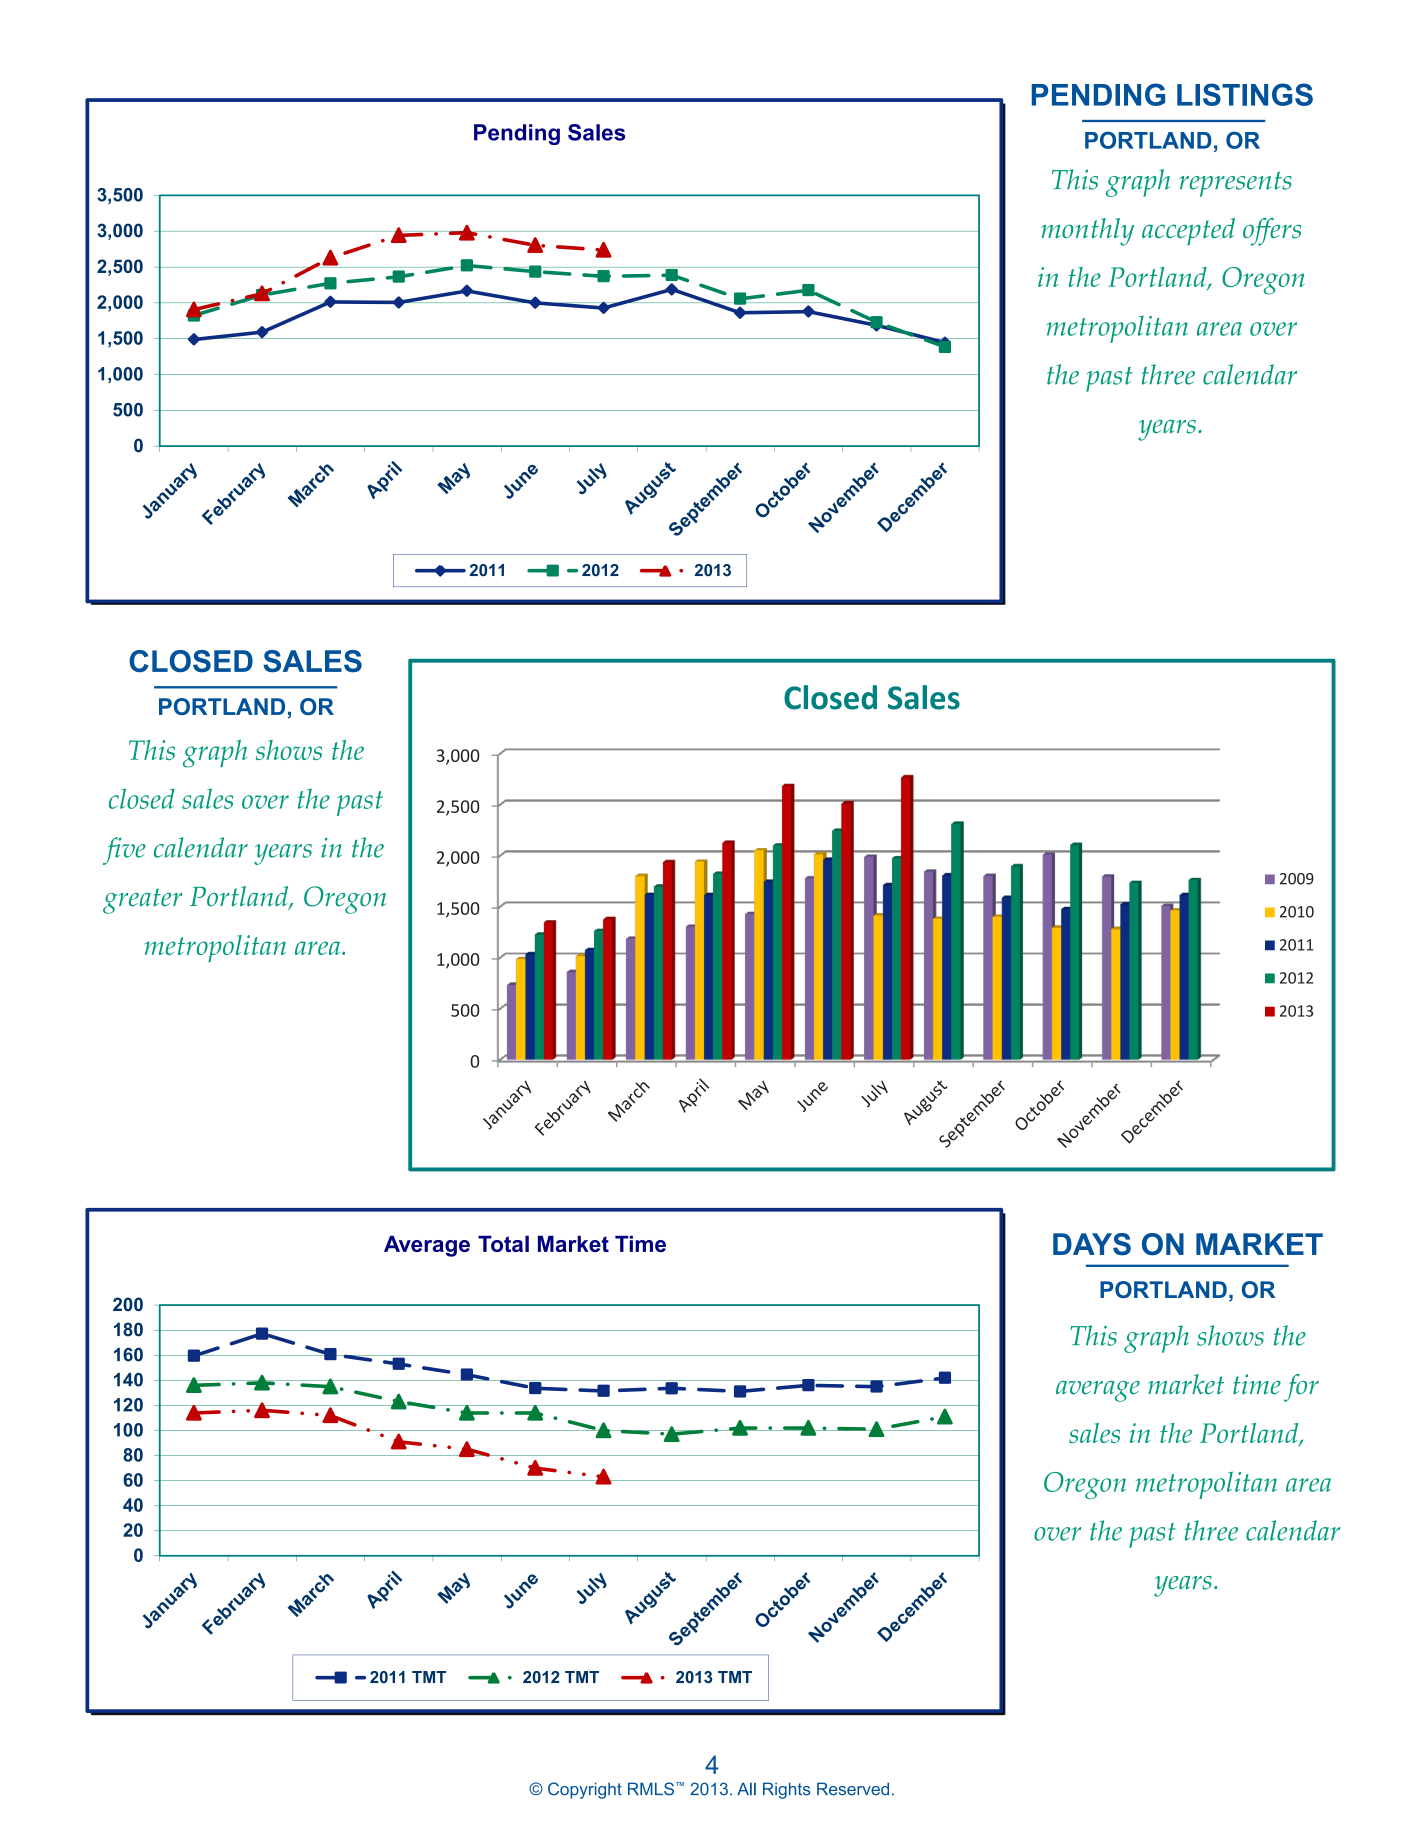 This image has width=1421, height=1839. I want to click on Copyright, so click(585, 1790).
